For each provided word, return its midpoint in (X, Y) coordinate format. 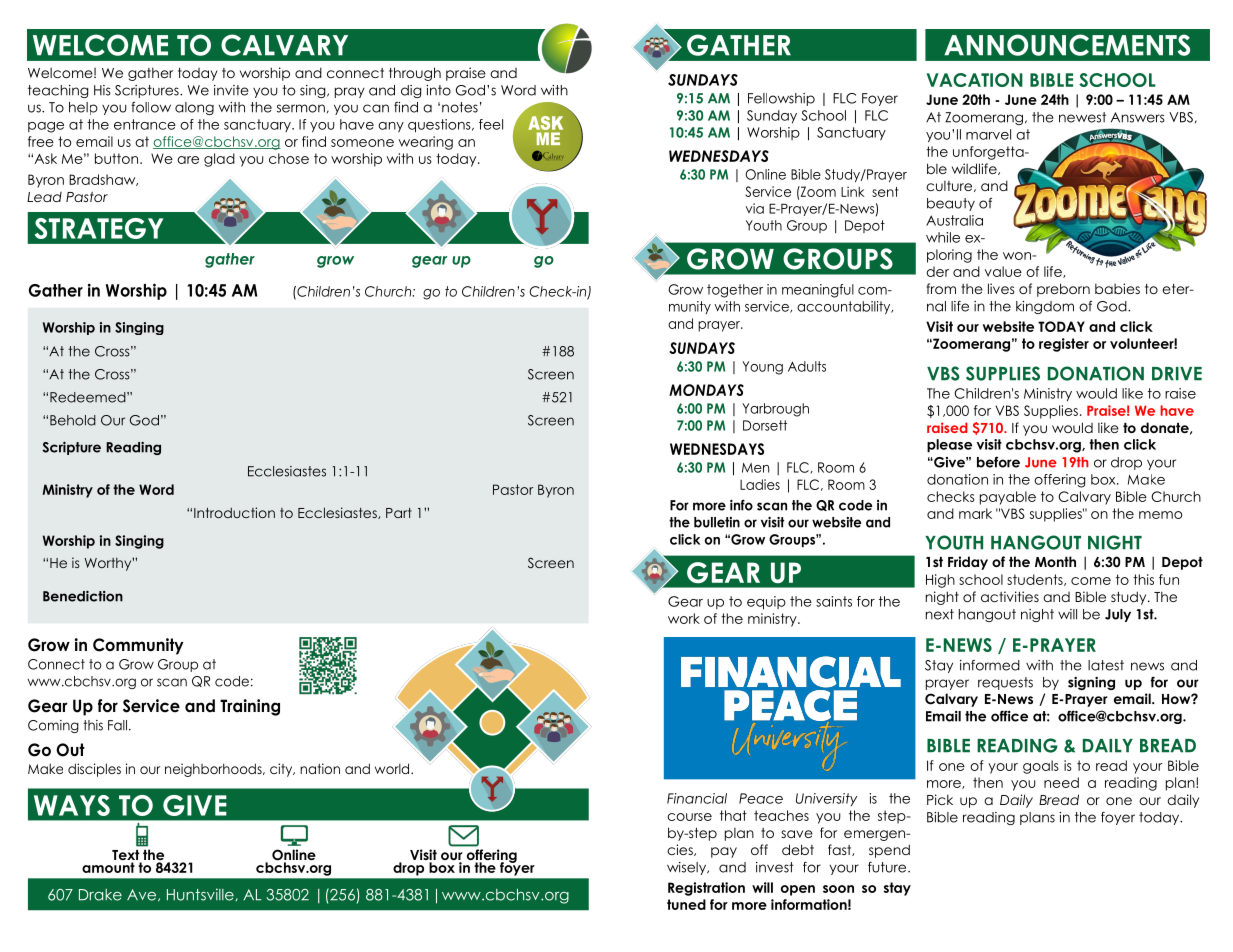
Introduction (234, 512)
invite (231, 90)
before (998, 462)
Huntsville (200, 894)
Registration (706, 889)
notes (460, 107)
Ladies (760, 484)
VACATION (974, 80)
